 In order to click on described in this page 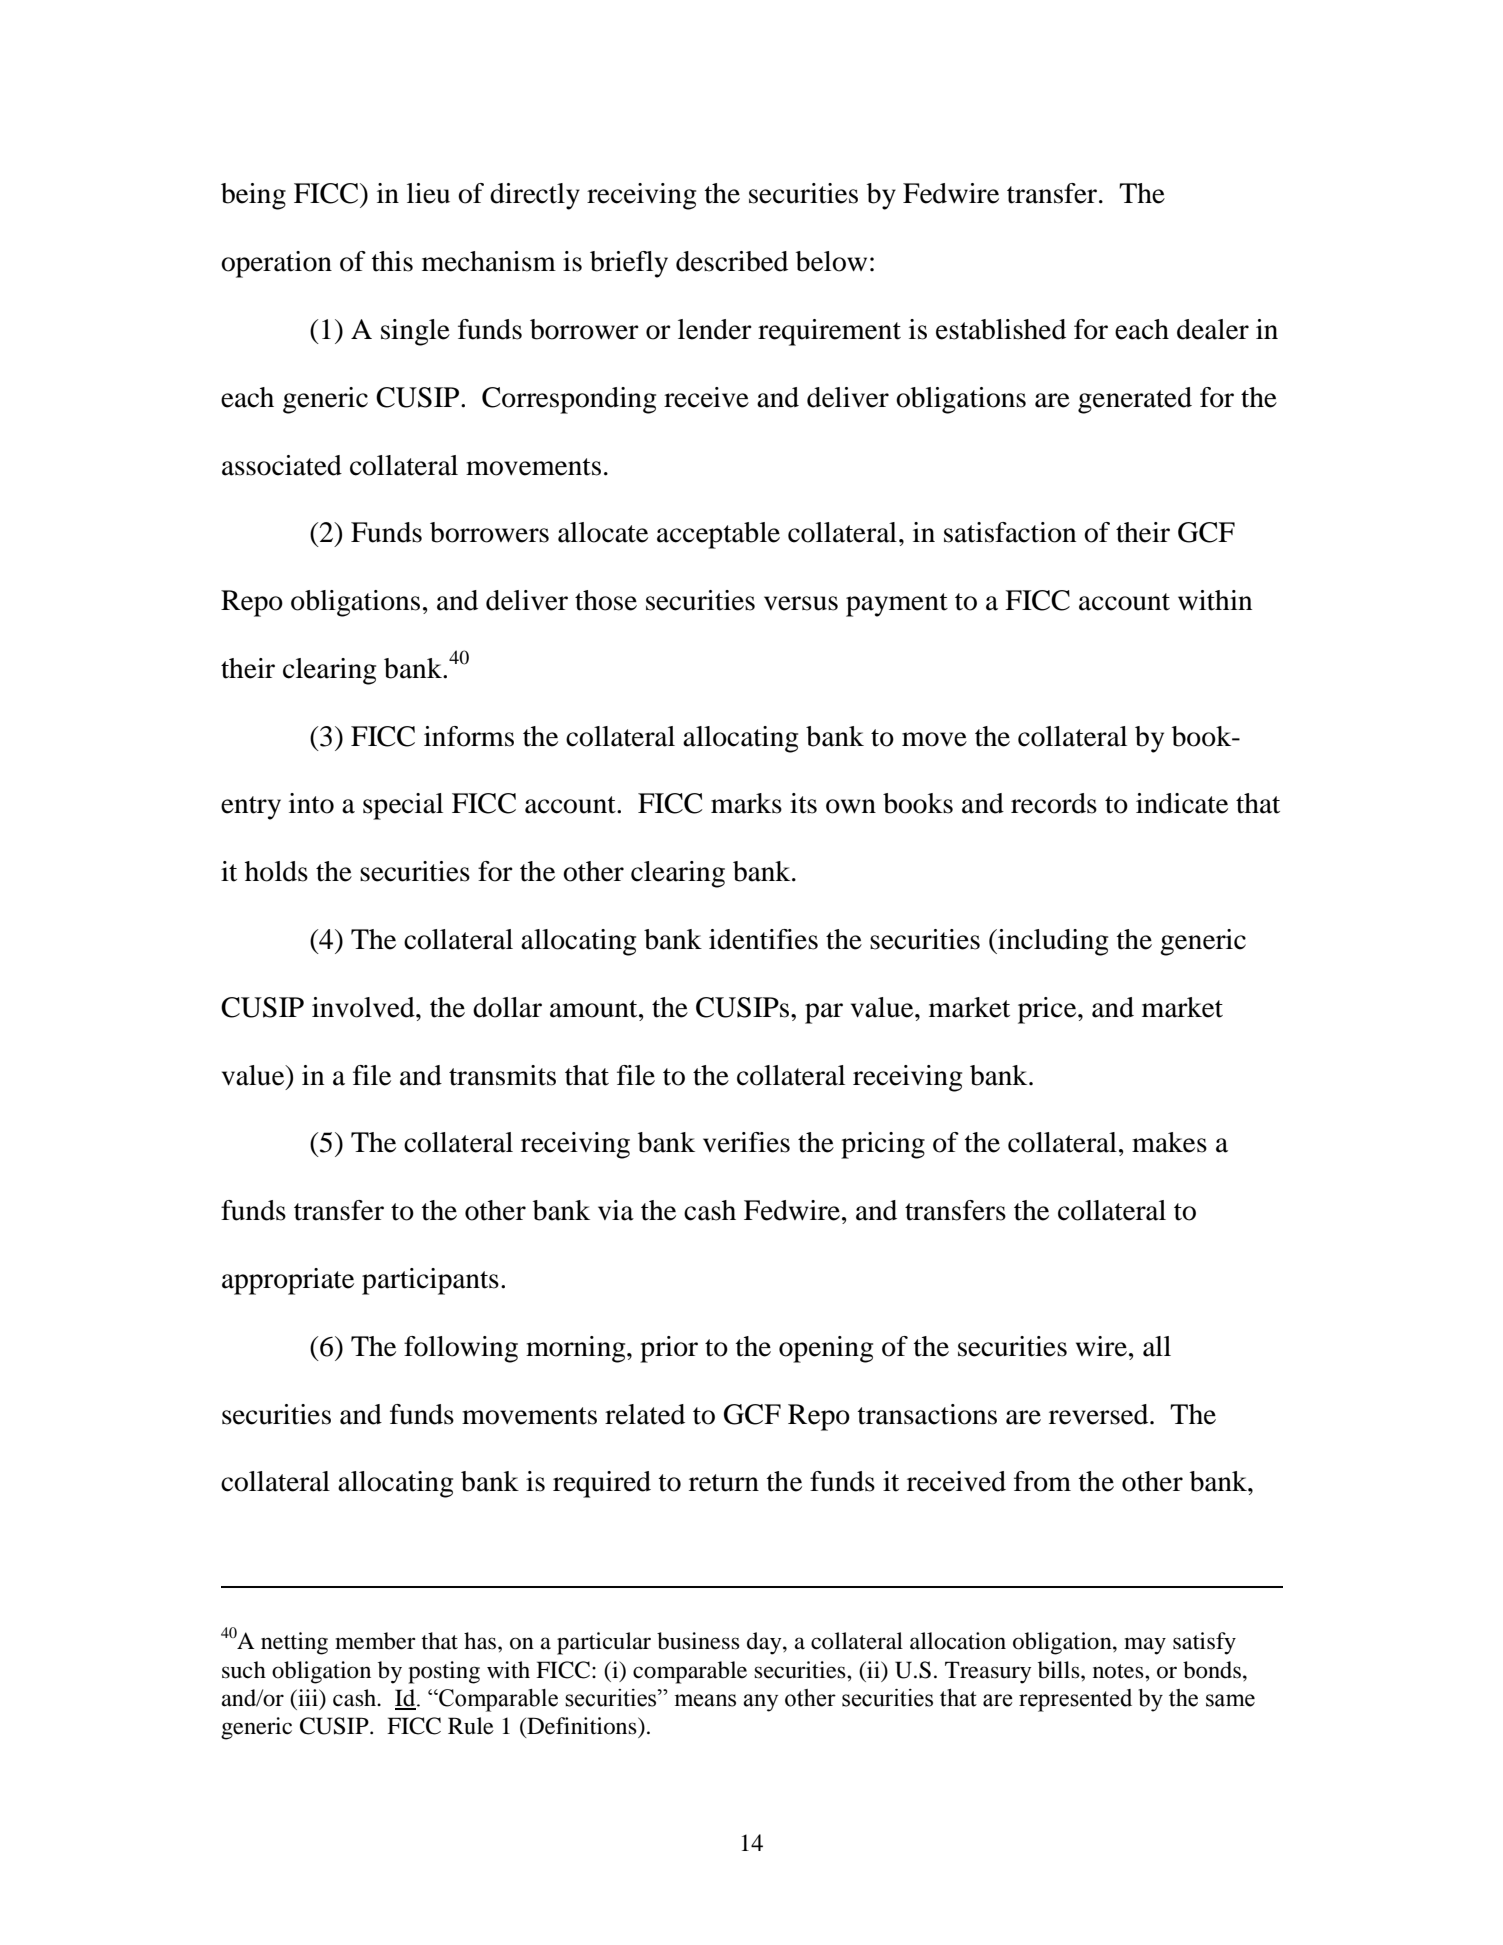, I will do `click(732, 261)`.
